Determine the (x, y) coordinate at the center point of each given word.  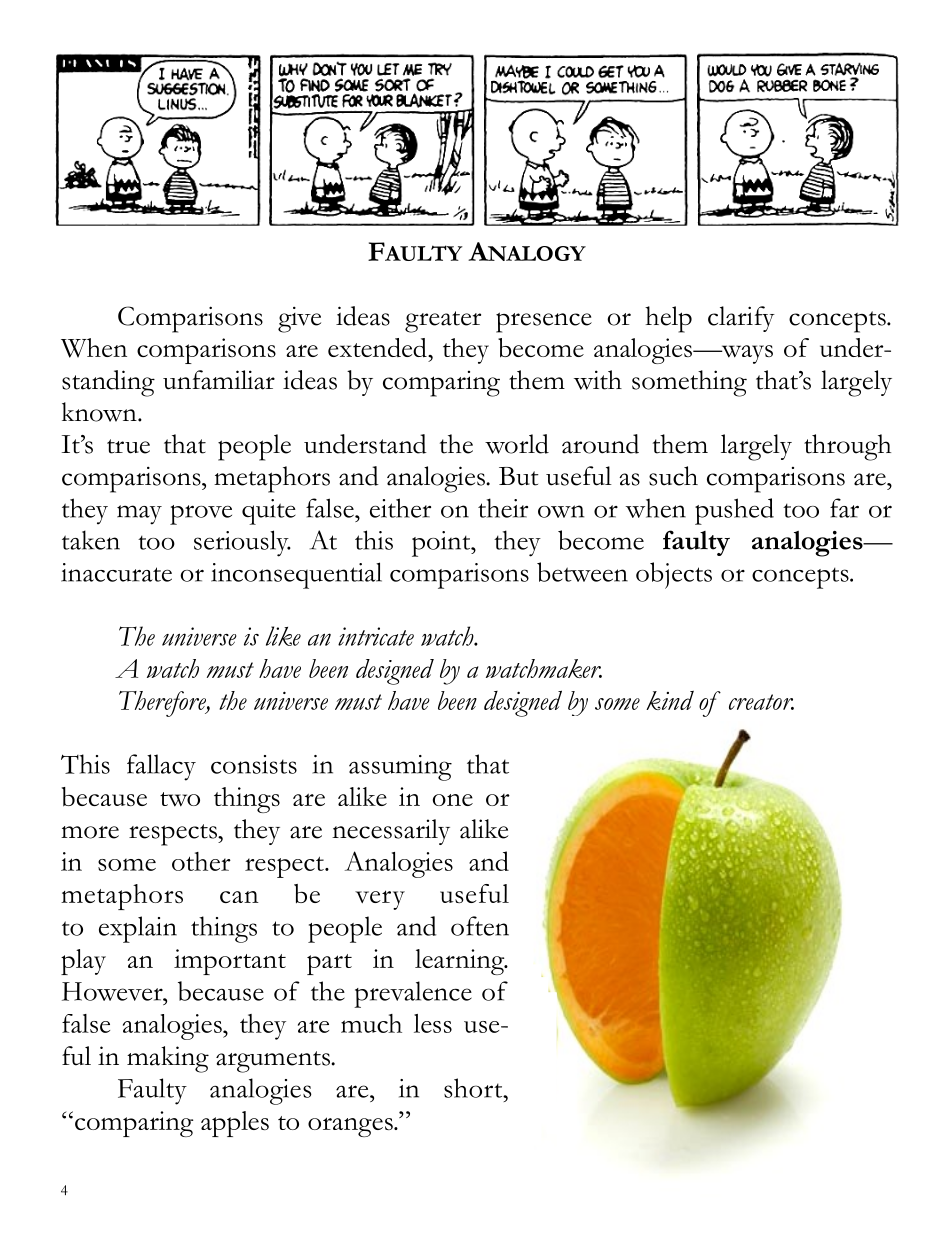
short (474, 1088)
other (201, 861)
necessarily (391, 832)
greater (443, 322)
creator (761, 702)
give (299, 320)
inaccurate (116, 572)
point (442, 544)
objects (674, 575)
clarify (741, 319)
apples (235, 1124)
